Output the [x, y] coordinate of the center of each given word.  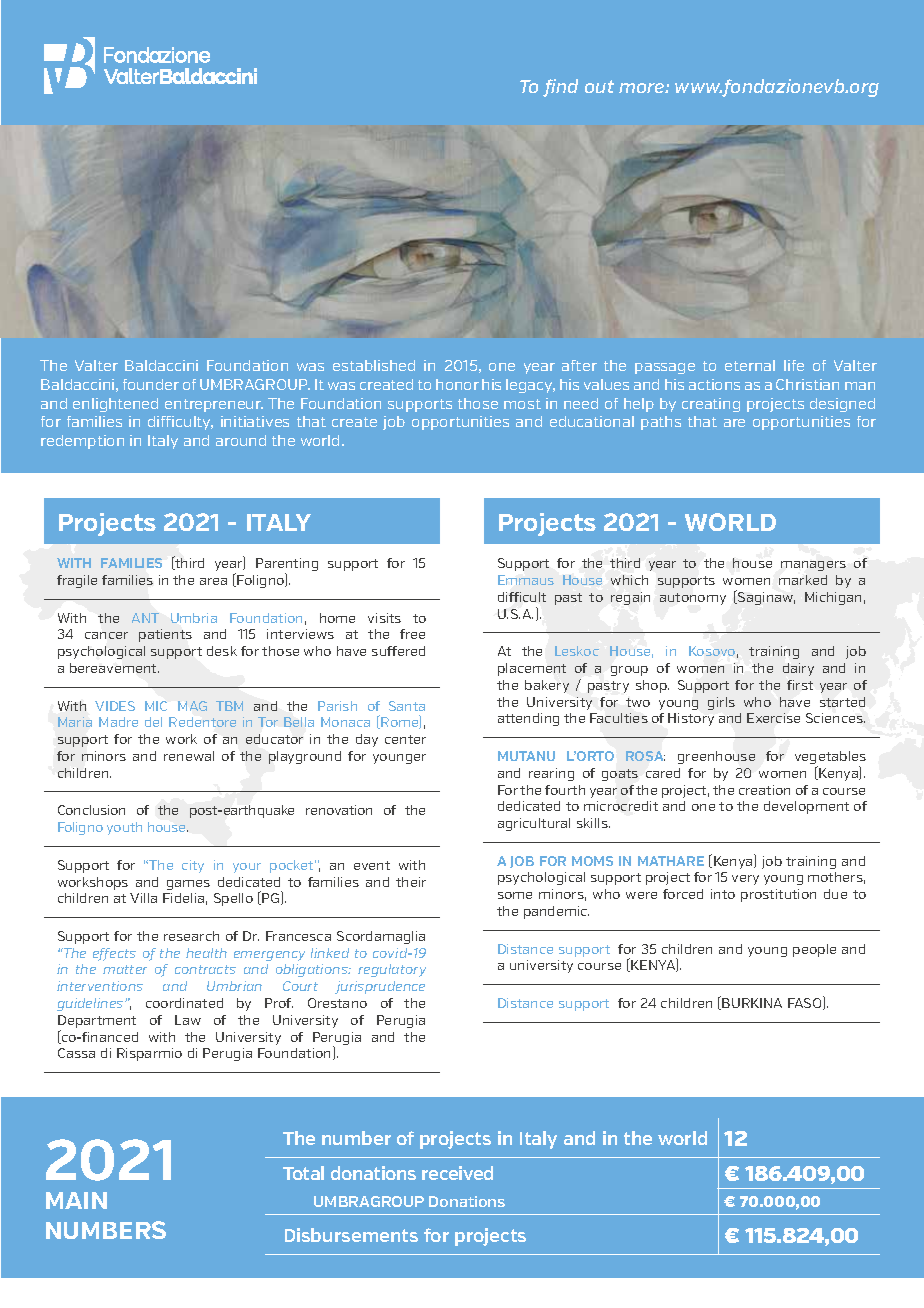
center [405, 739]
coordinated [184, 1003]
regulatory [392, 970]
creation [764, 790]
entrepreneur [214, 405]
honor [457, 384]
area [213, 581]
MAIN [76, 1200]
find [560, 88]
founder [151, 384]
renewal [189, 756]
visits [384, 618]
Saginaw [765, 597]
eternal [750, 365]
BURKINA [752, 1003]
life [794, 365]
